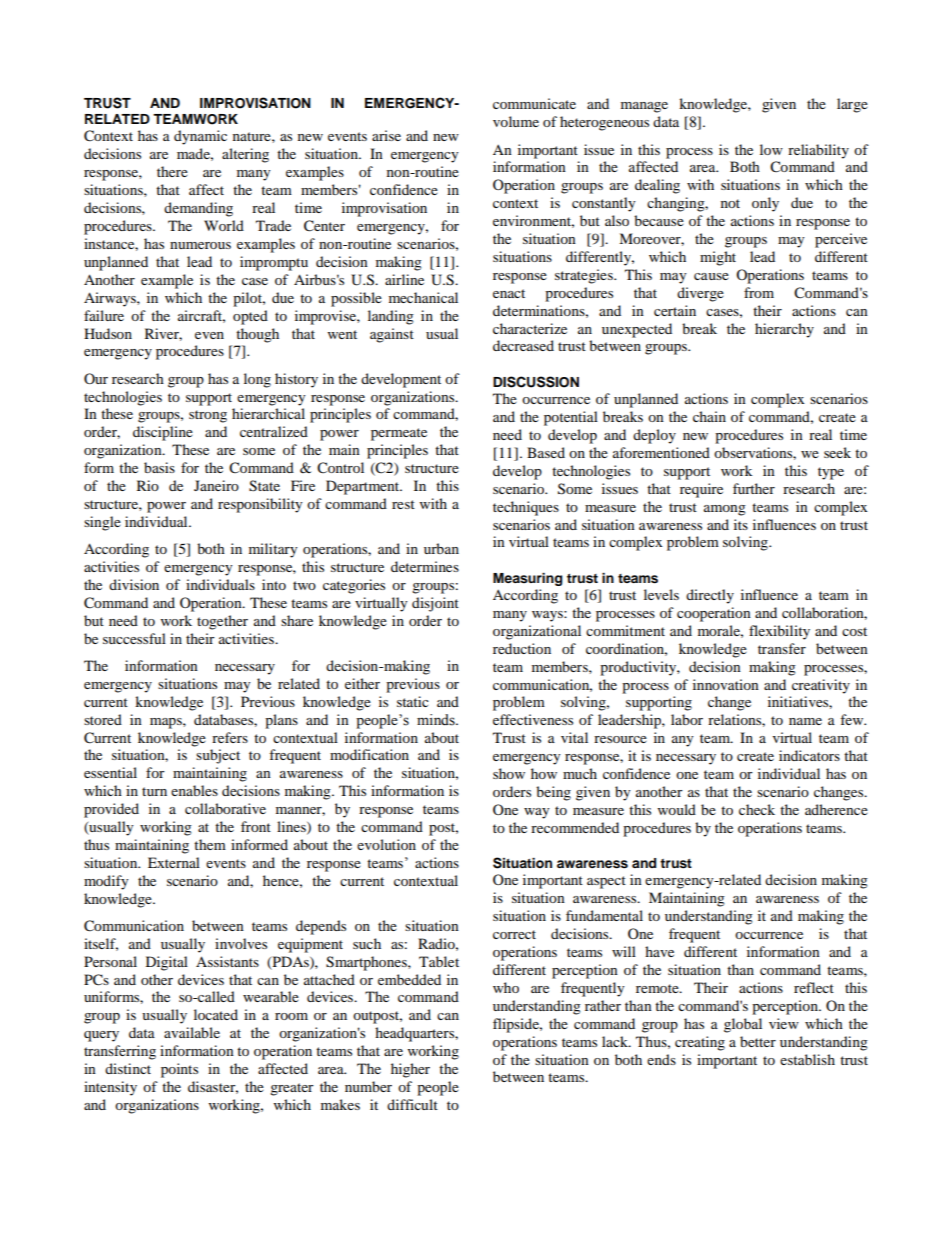  I want to click on techniques, so click(526, 508).
